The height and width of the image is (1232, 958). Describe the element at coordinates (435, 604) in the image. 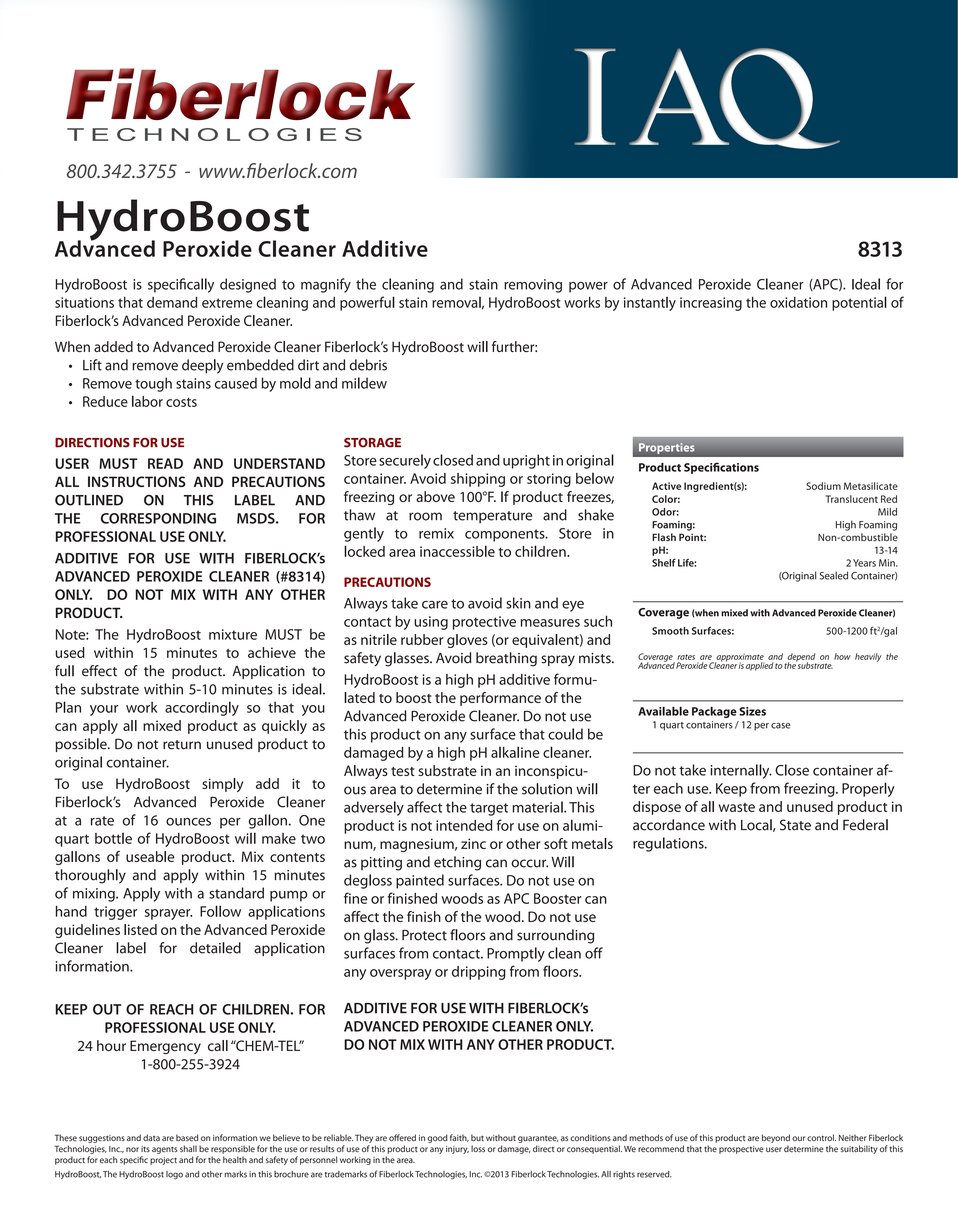

I see `care` at that location.
